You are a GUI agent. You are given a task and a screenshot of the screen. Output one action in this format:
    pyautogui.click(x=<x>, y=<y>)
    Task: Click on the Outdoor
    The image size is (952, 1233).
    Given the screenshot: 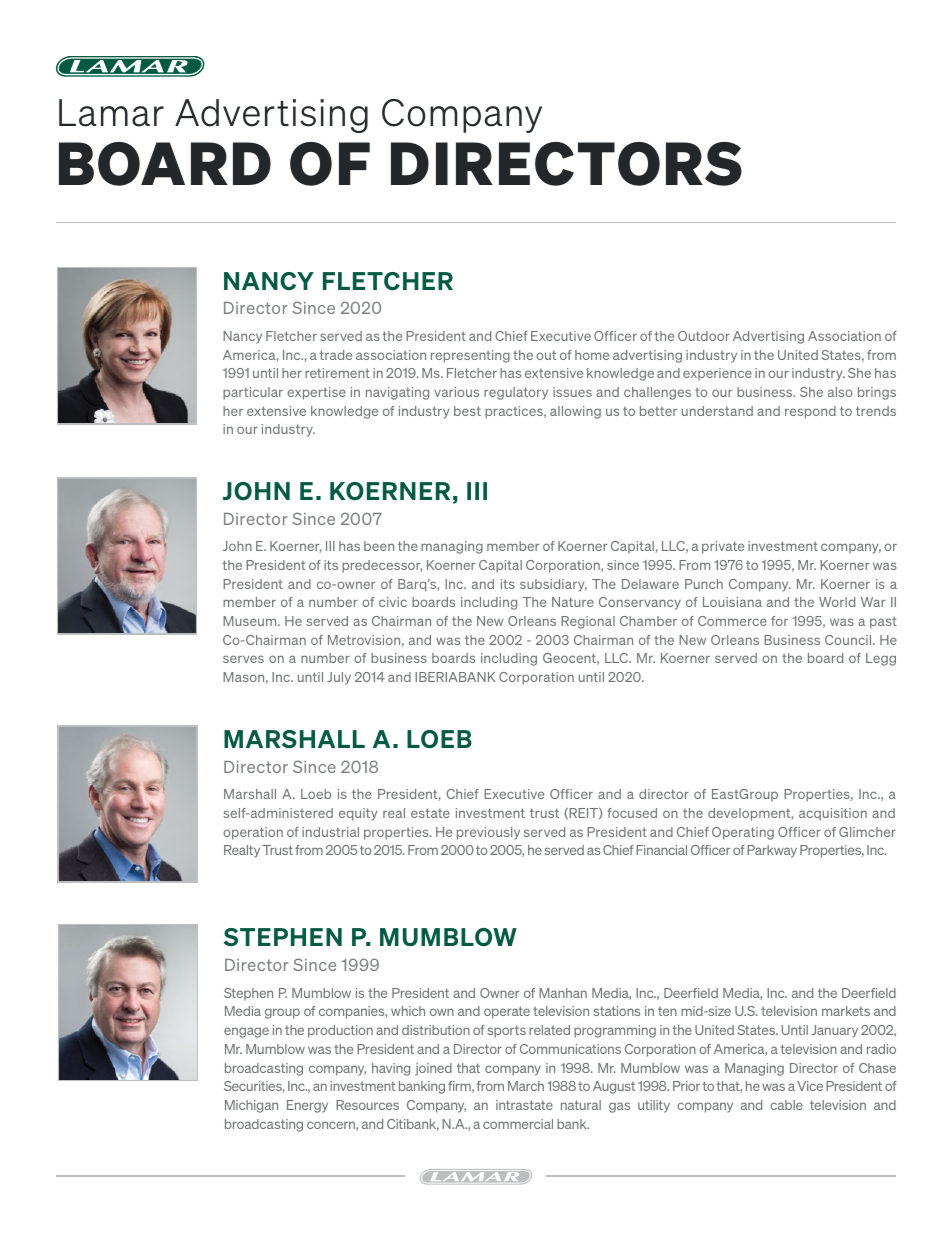 What is the action you would take?
    pyautogui.click(x=704, y=336)
